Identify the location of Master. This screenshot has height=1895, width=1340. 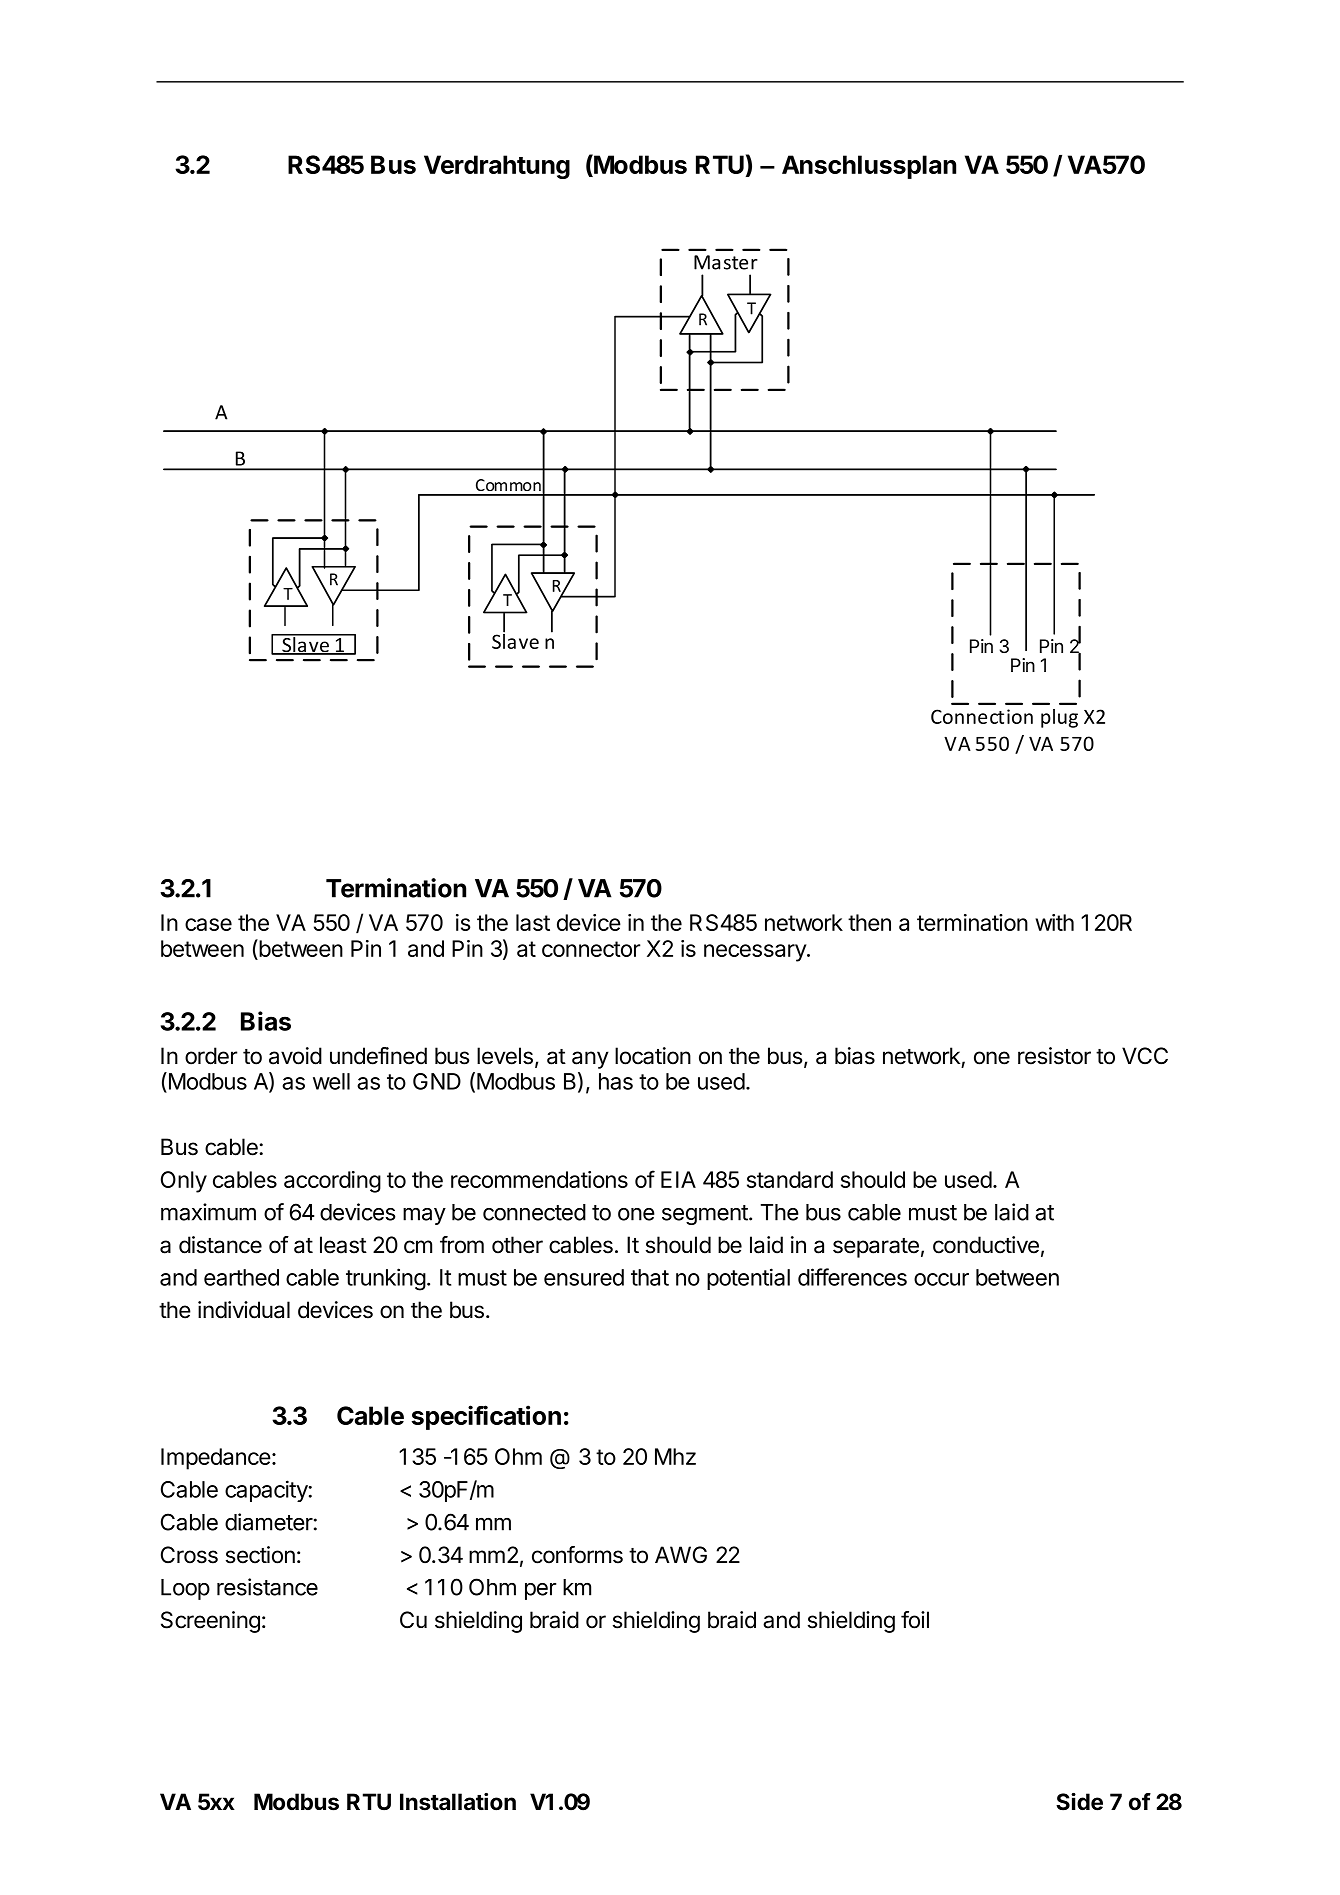
(726, 262).
